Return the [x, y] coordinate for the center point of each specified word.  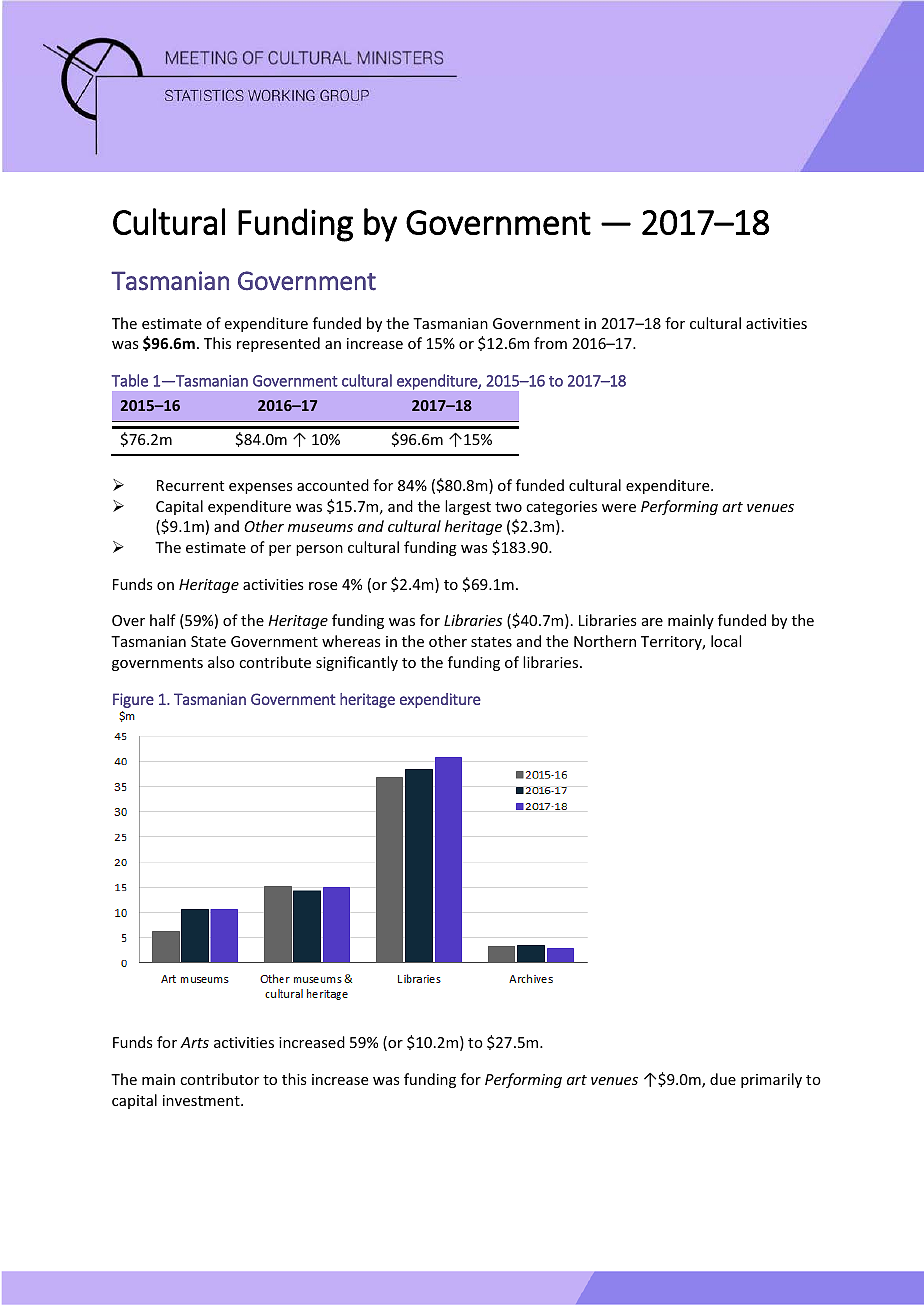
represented [278, 344]
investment [202, 1100]
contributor [219, 1079]
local [726, 641]
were [619, 508]
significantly [357, 663]
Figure [133, 700]
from [550, 343]
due [723, 1079]
